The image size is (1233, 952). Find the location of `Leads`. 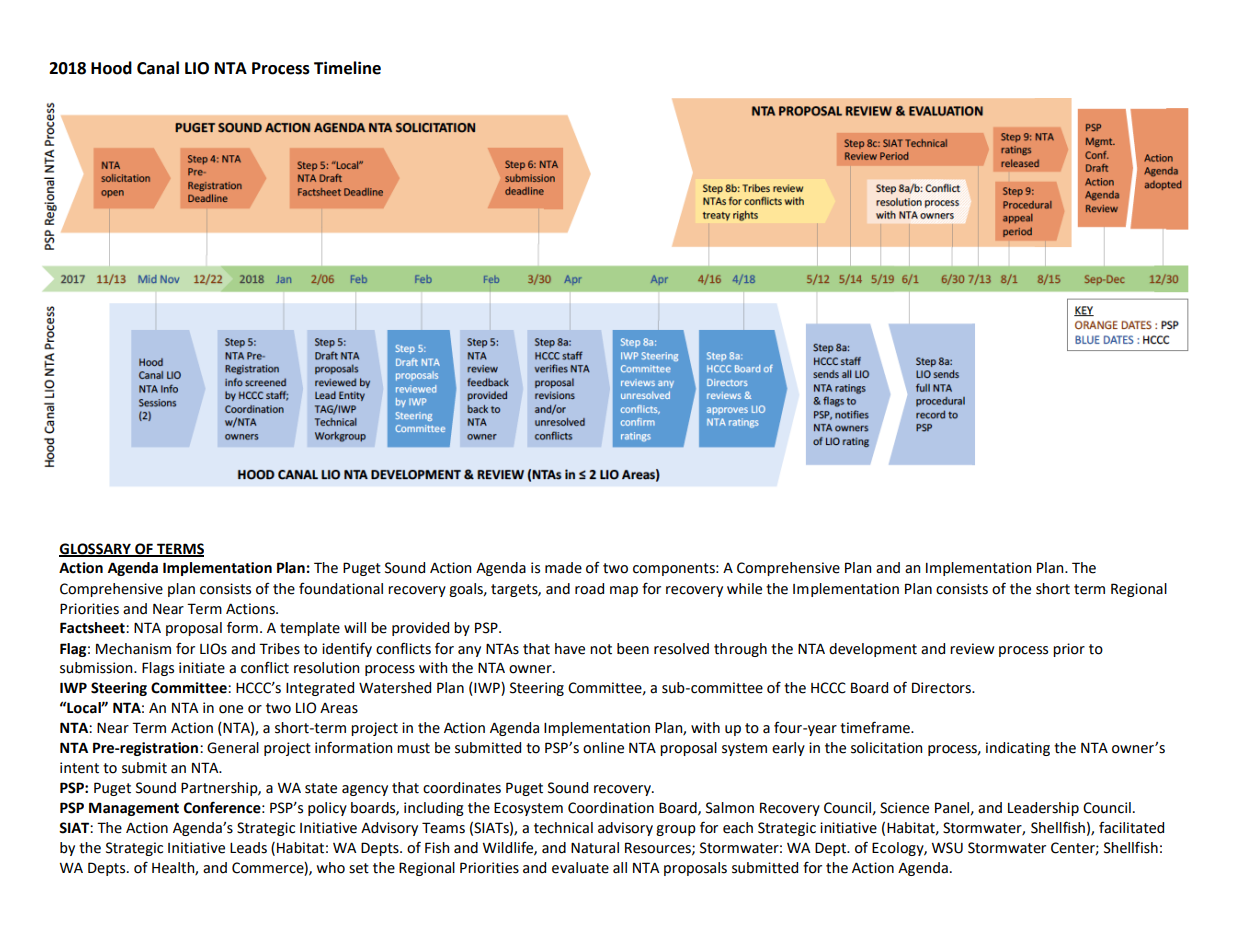

Leads is located at coordinates (248, 848).
